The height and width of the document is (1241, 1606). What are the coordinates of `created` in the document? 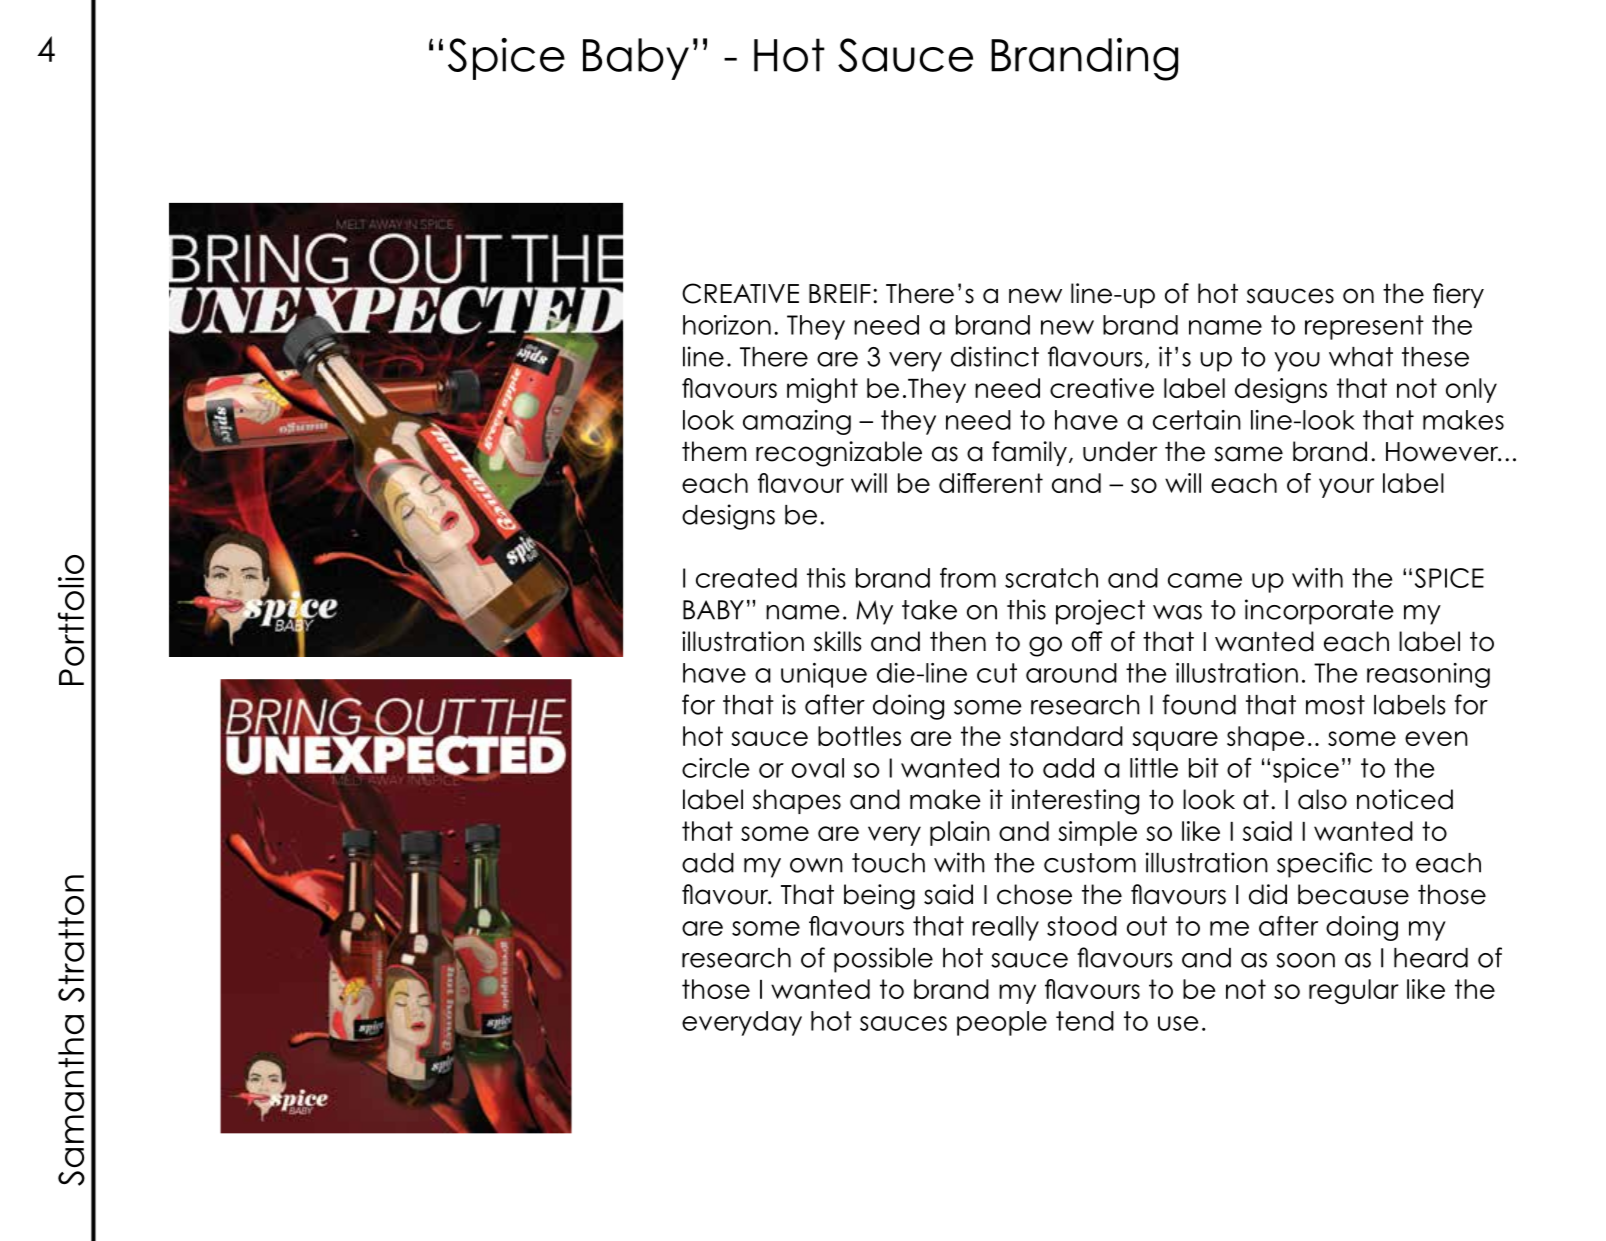 It's located at (746, 578).
